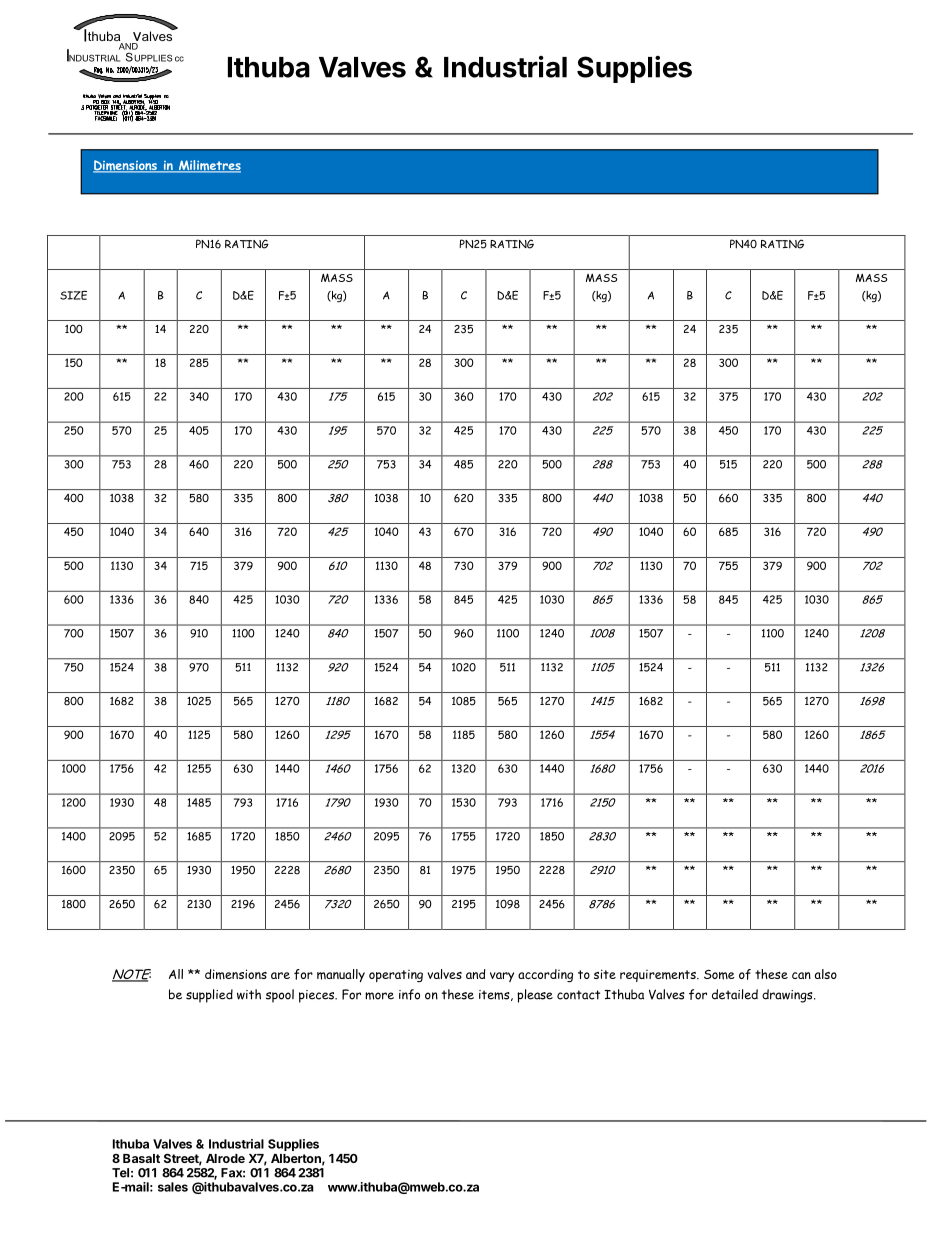 The width and height of the screenshot is (952, 1233). I want to click on detailed, so click(735, 994).
